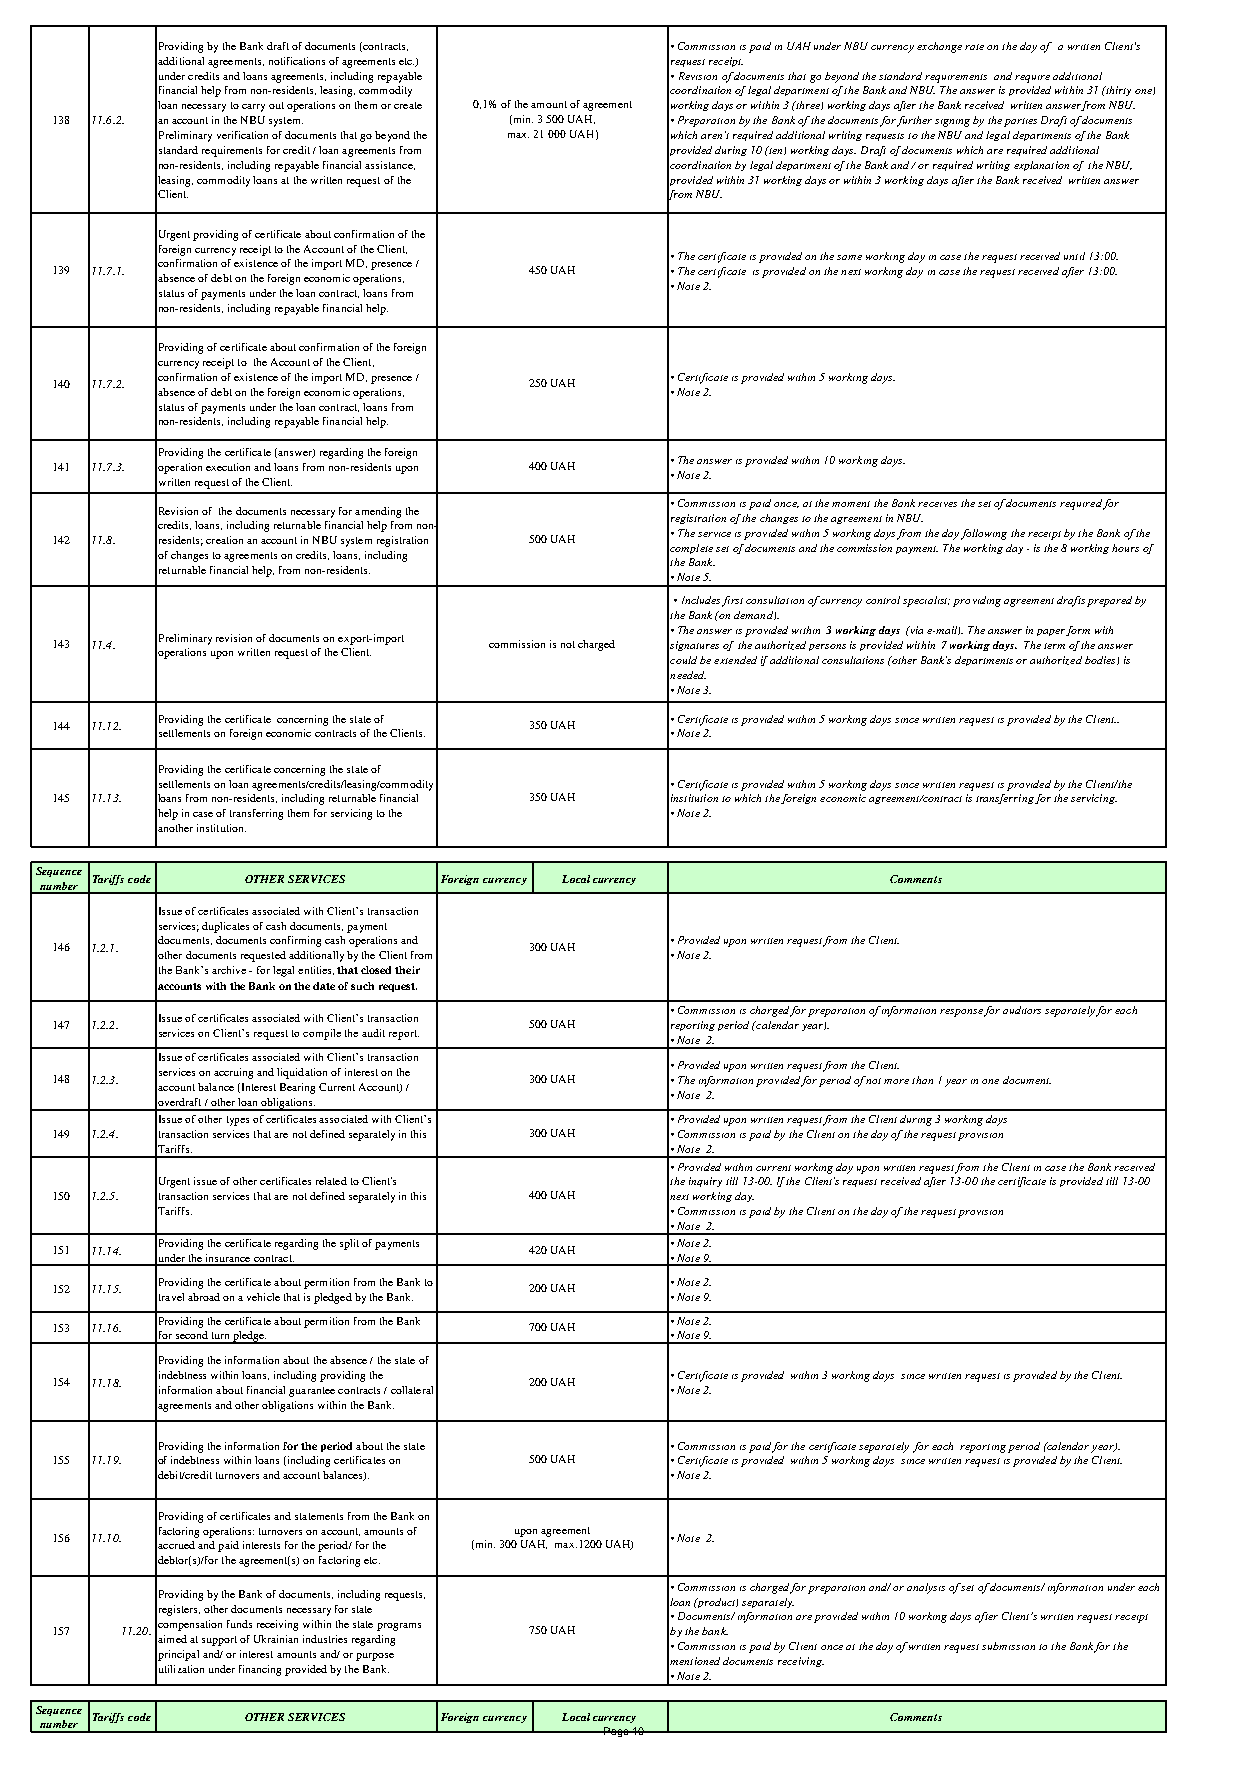  What do you see at coordinates (701, 600) in the screenshot?
I see `Includes` at bounding box center [701, 600].
